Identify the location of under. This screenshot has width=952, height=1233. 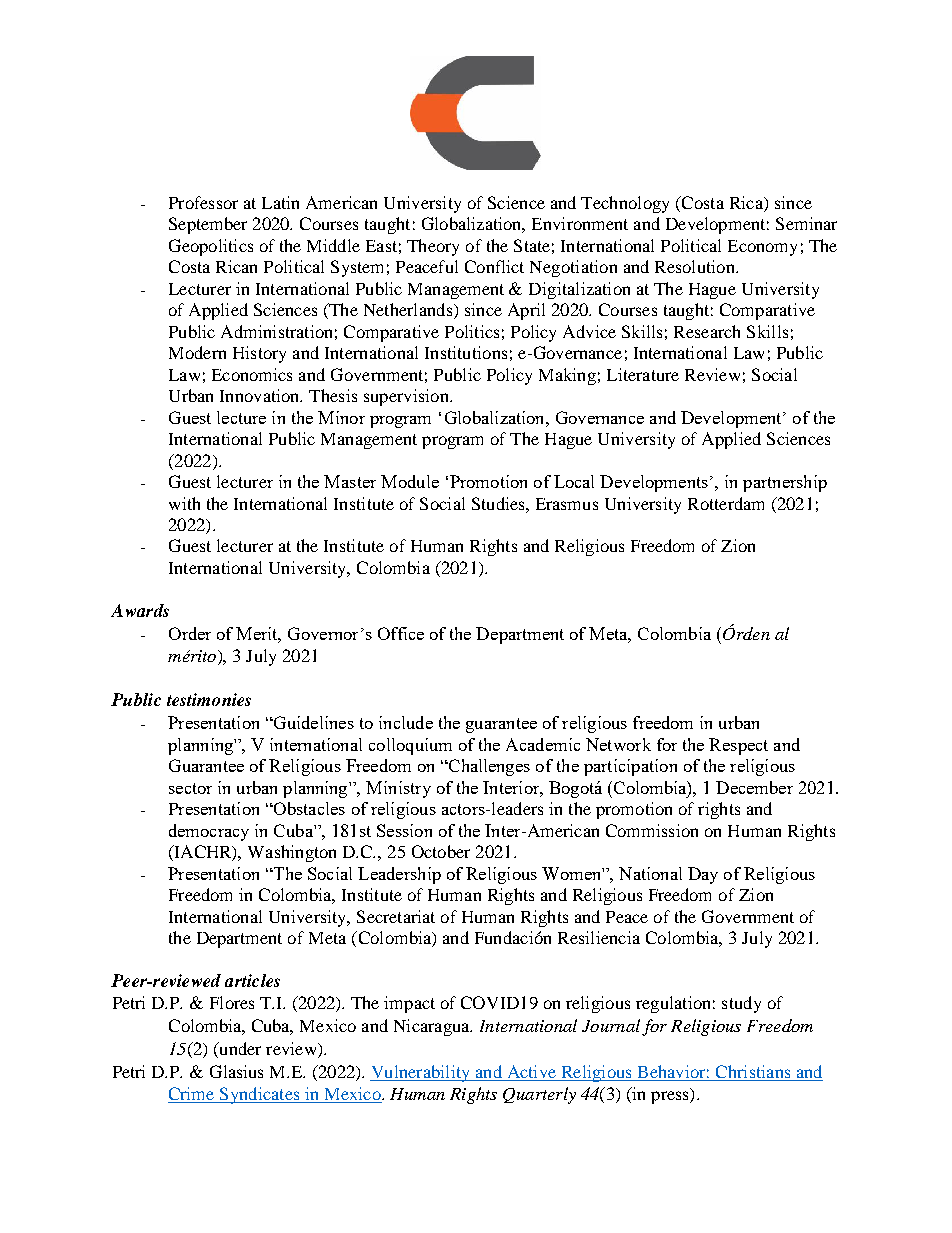
(239, 1050).
